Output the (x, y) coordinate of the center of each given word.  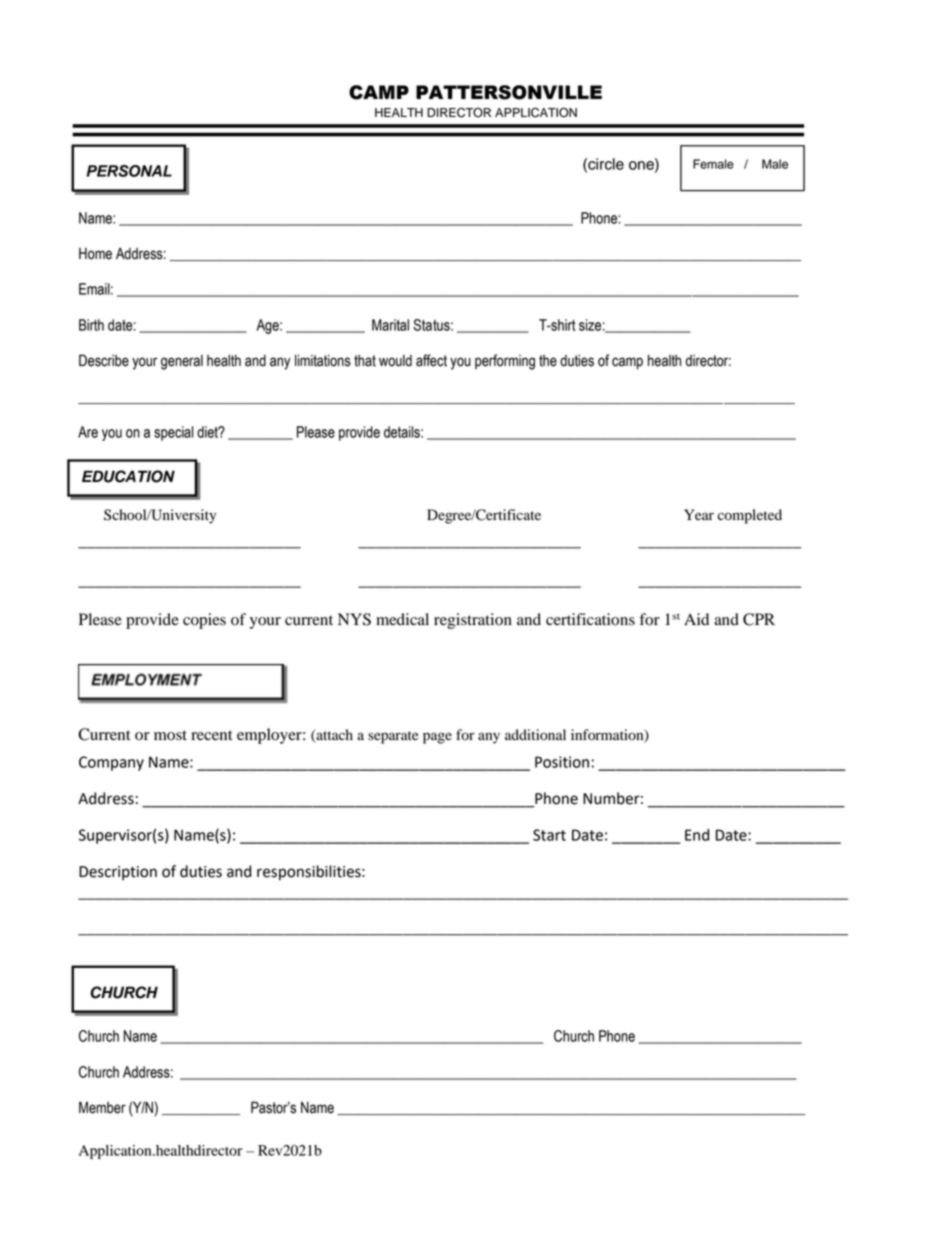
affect (431, 360)
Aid (696, 619)
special (173, 433)
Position (562, 762)
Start (549, 835)
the (548, 361)
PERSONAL (129, 171)
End (697, 835)
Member (102, 1107)
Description (118, 873)
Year (699, 514)
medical (402, 619)
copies (204, 621)
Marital (390, 325)
